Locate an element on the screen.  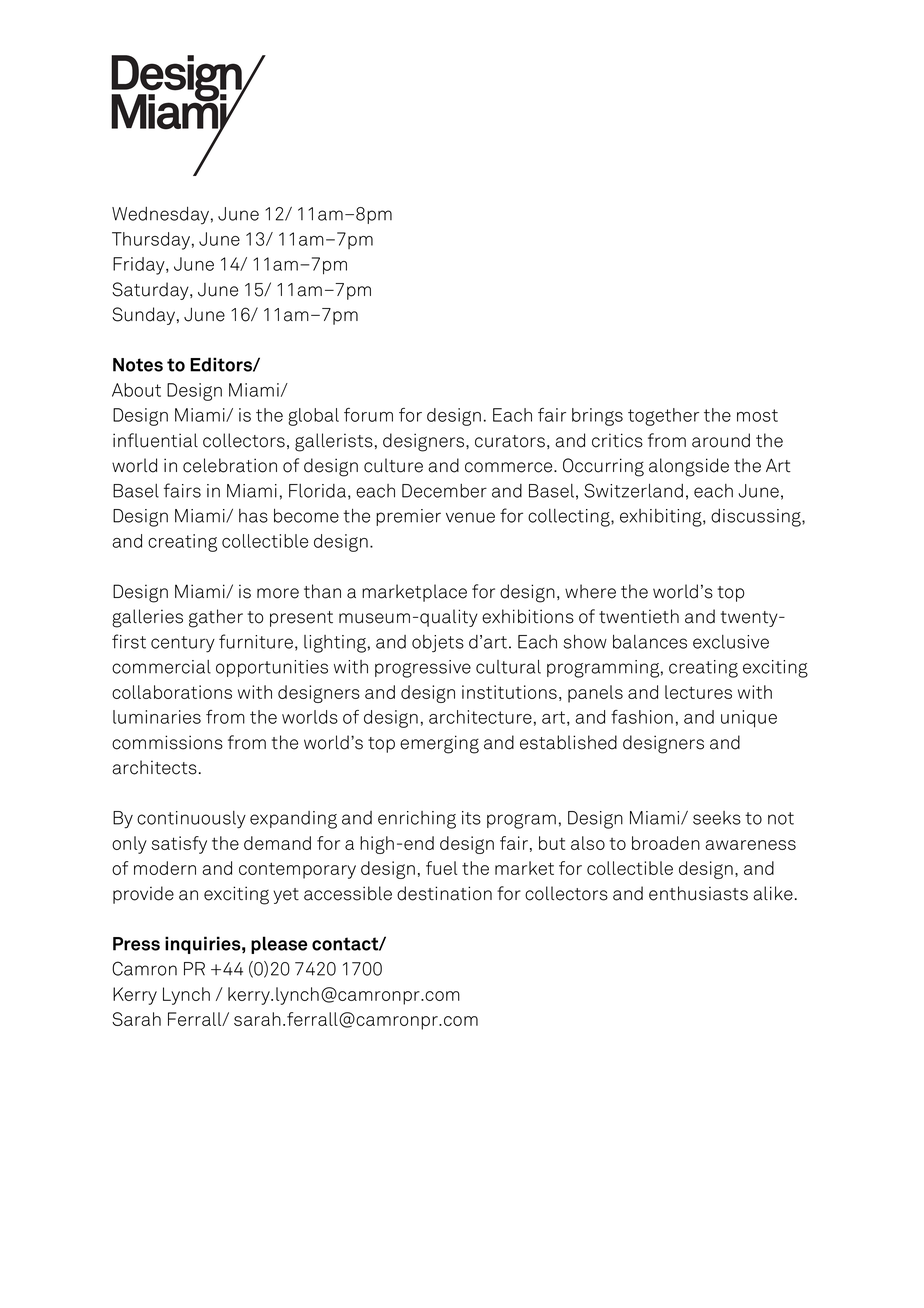
Press is located at coordinates (136, 944).
